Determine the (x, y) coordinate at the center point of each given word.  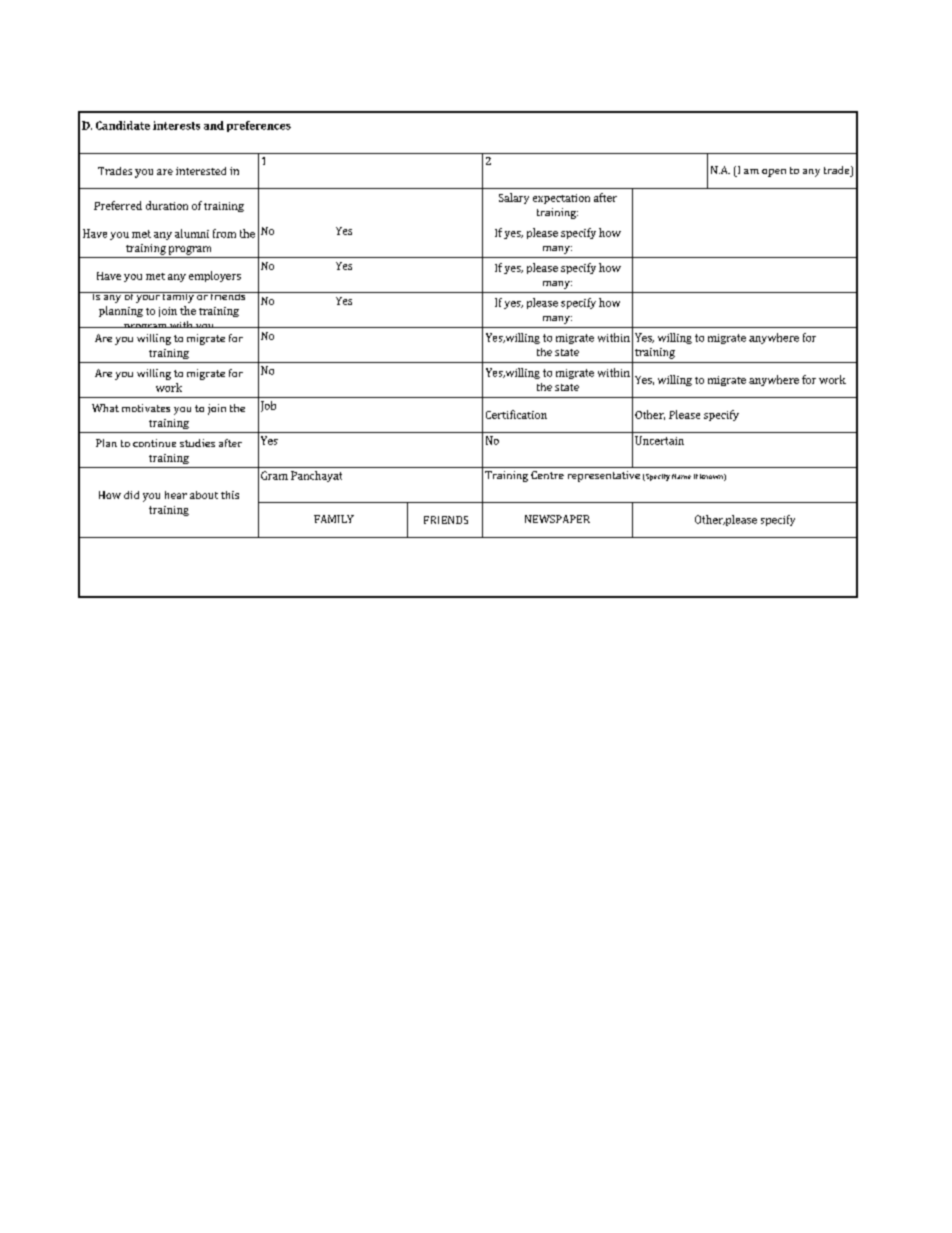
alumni (192, 233)
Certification (516, 414)
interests (176, 125)
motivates (146, 408)
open (774, 173)
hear (176, 495)
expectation (561, 199)
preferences (259, 126)
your (148, 297)
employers (215, 276)
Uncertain (659, 440)
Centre (547, 475)
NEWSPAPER (557, 519)
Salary (514, 198)
